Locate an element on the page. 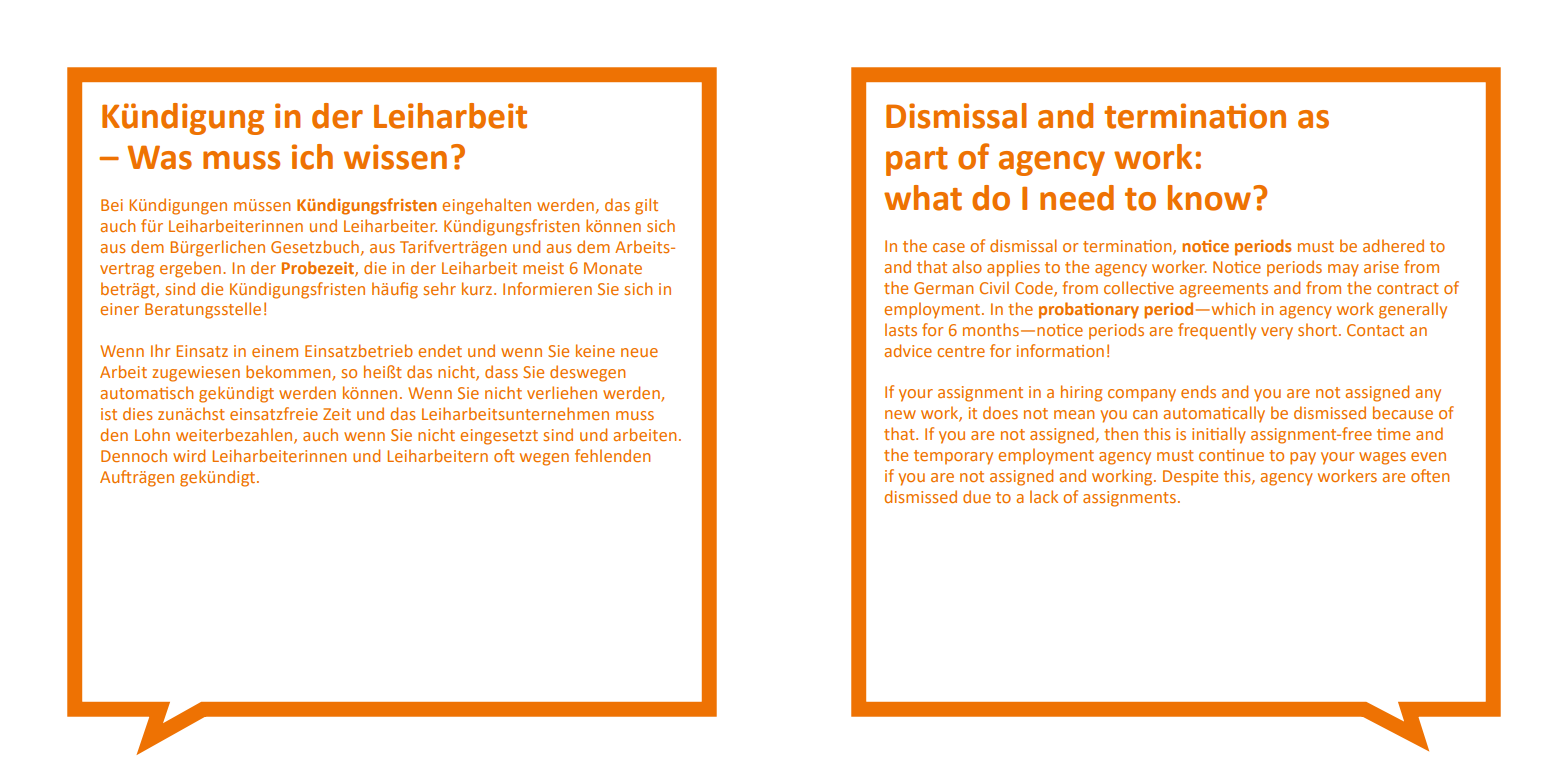 This page has width=1568, height=784. bekommen is located at coordinates (289, 373).
